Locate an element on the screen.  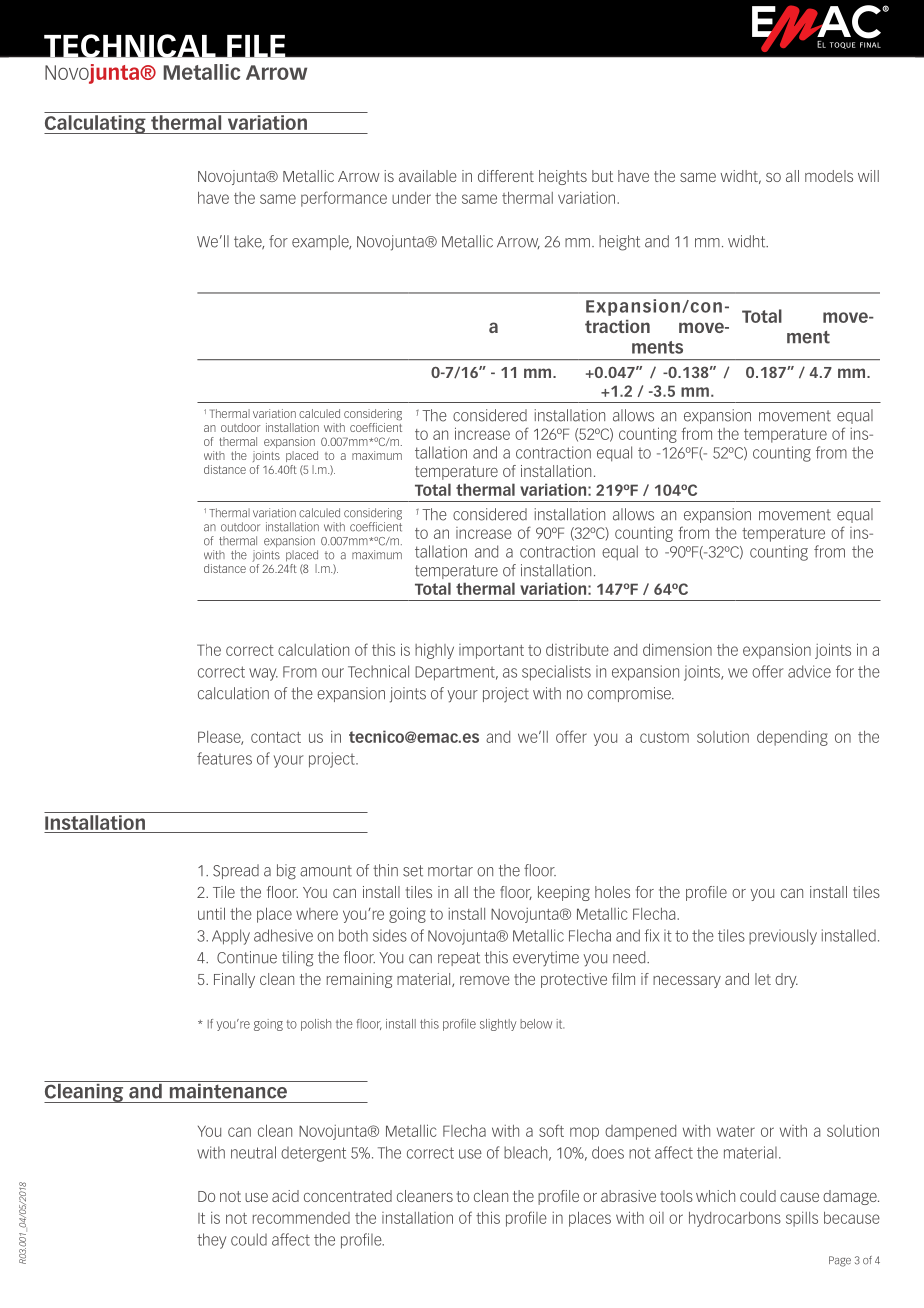
Apply is located at coordinates (231, 937).
